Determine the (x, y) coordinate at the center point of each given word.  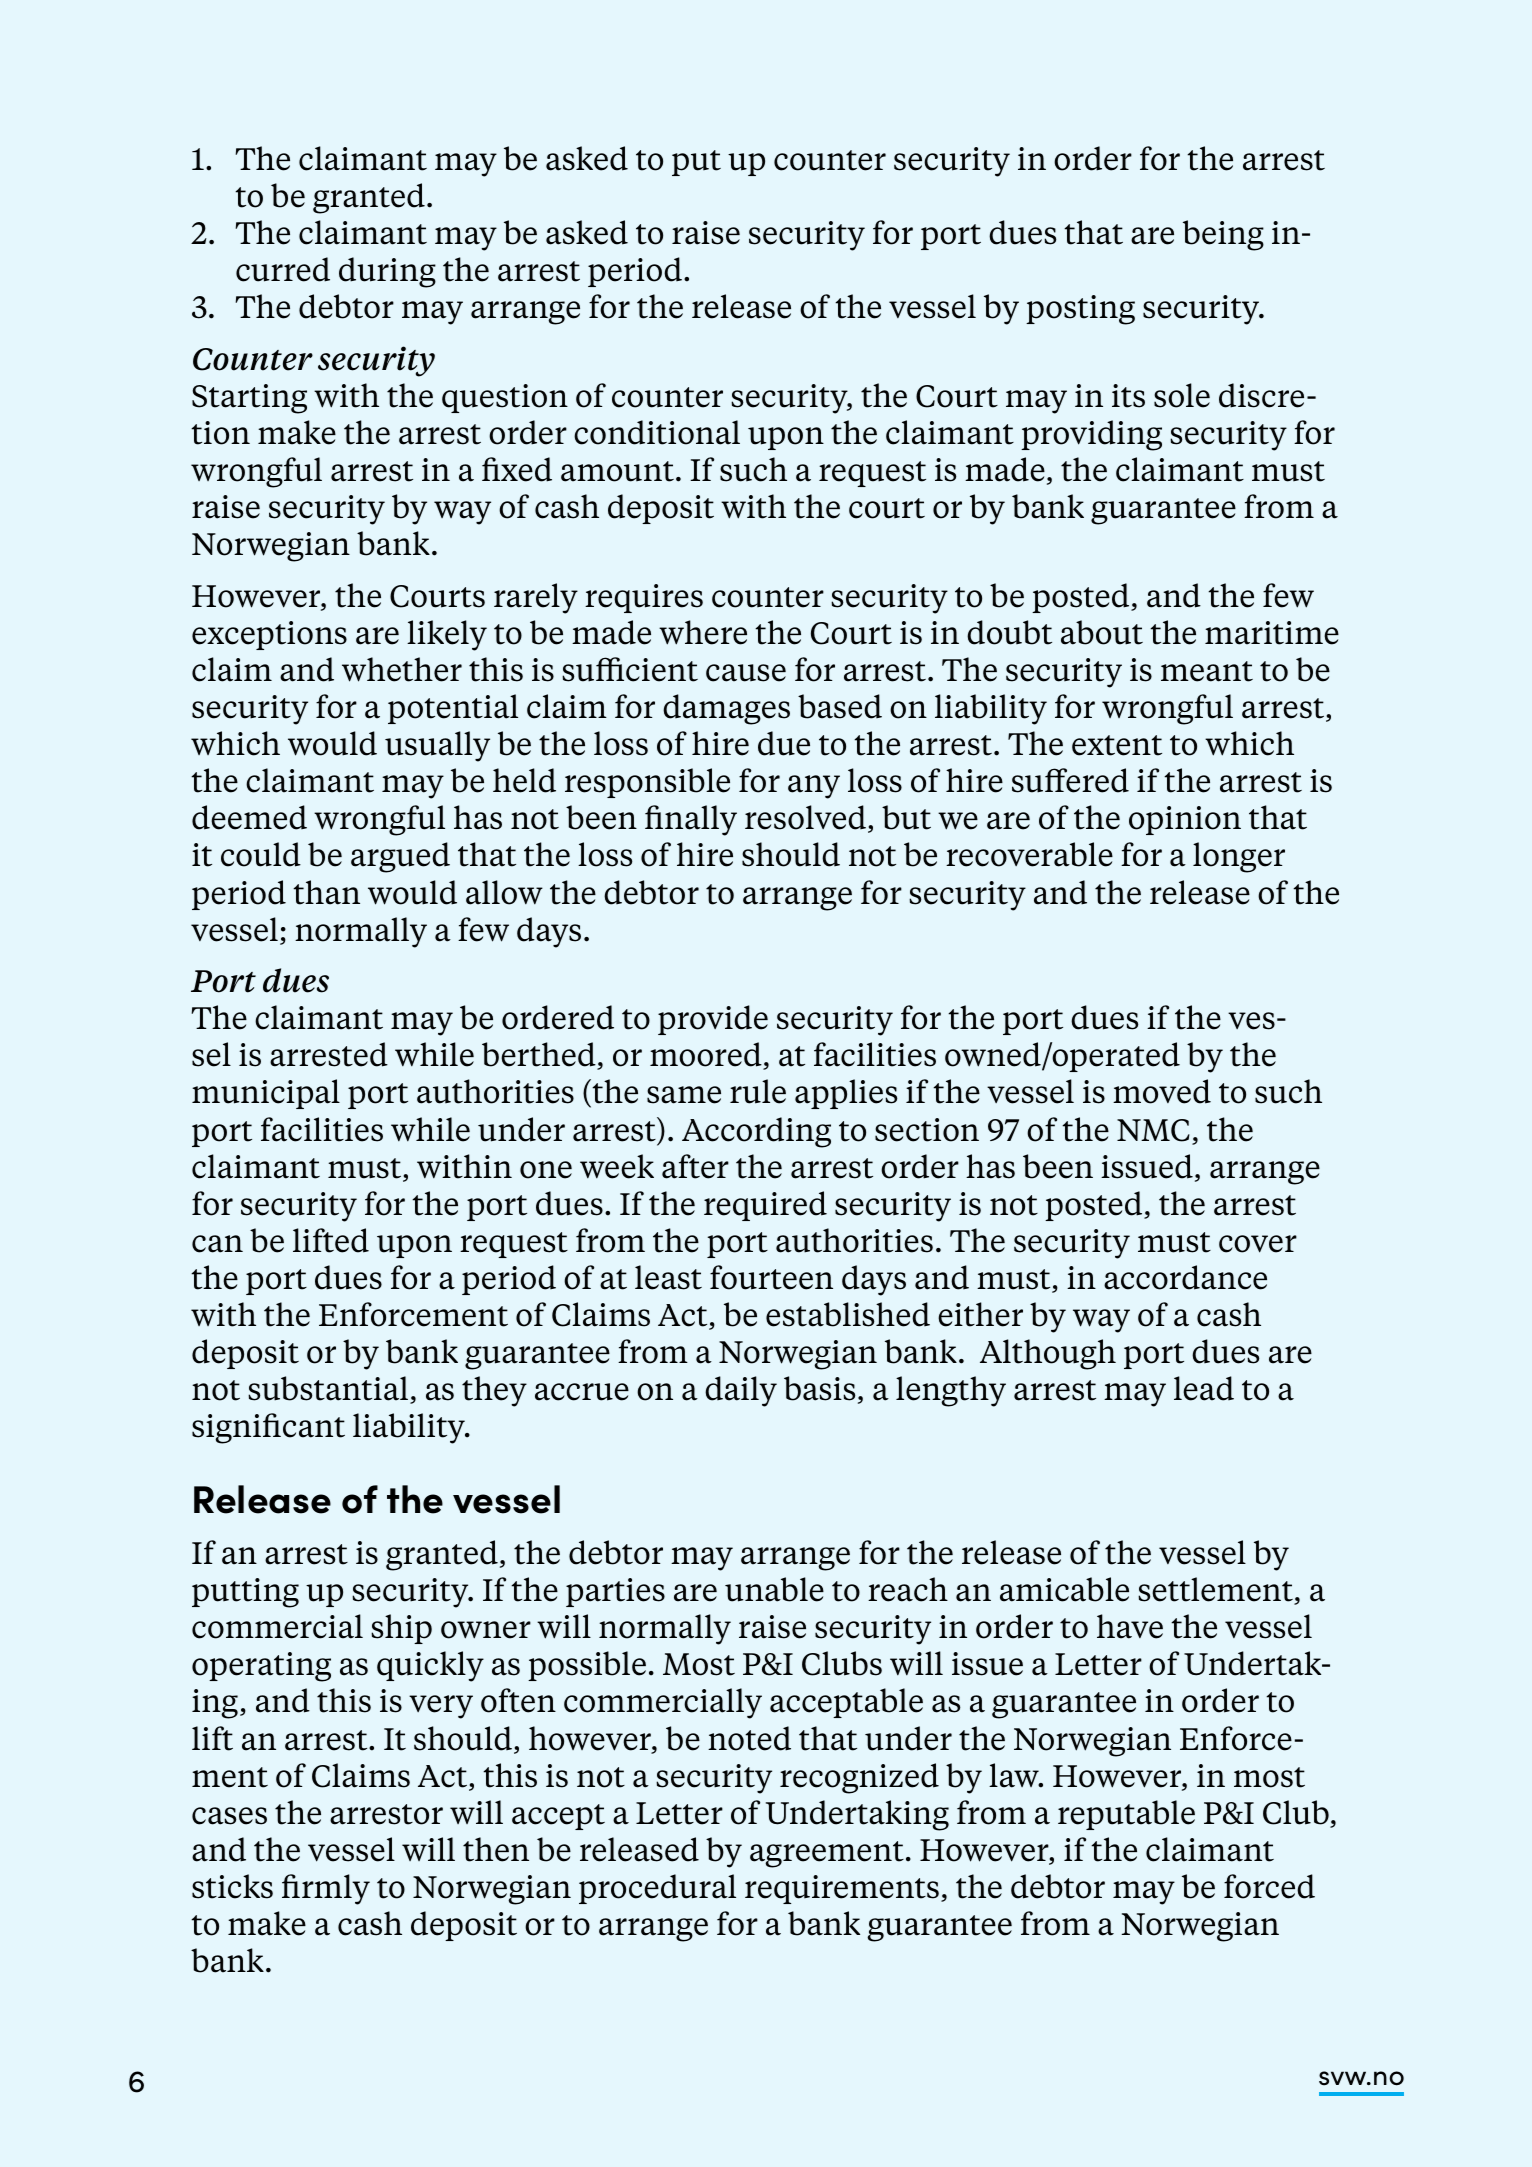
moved (1162, 1091)
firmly (326, 1889)
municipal (266, 1094)
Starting (249, 399)
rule (758, 1091)
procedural (657, 1889)
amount (617, 471)
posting (1080, 310)
